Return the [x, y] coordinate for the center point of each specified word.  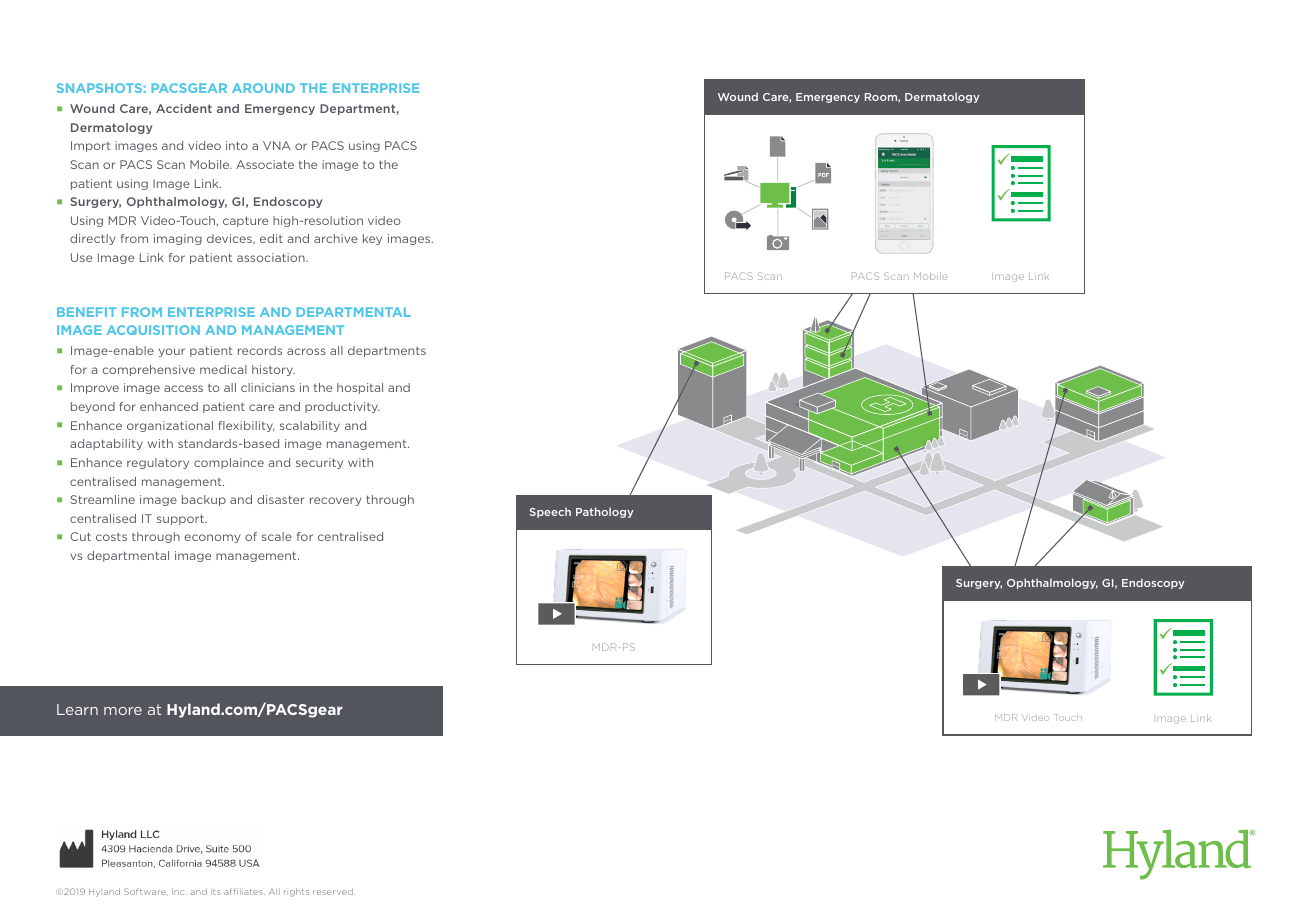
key [372, 239]
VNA [277, 145]
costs [111, 537]
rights [296, 892]
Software [146, 891]
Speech [550, 513]
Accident [184, 108]
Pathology [604, 512]
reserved [334, 891]
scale [277, 536]
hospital [360, 388]
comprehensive [149, 370]
